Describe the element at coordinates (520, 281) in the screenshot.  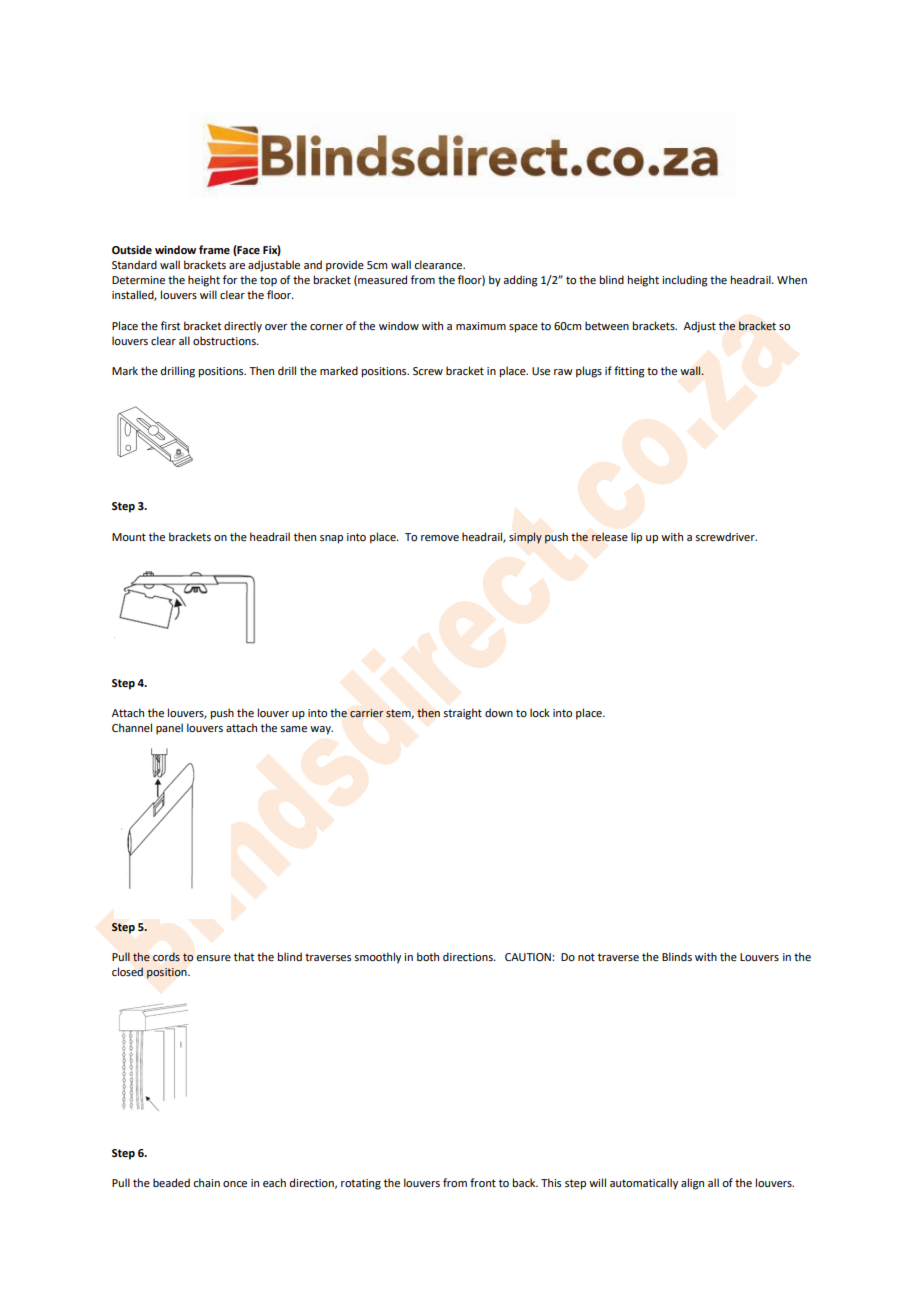
I see `adding` at that location.
